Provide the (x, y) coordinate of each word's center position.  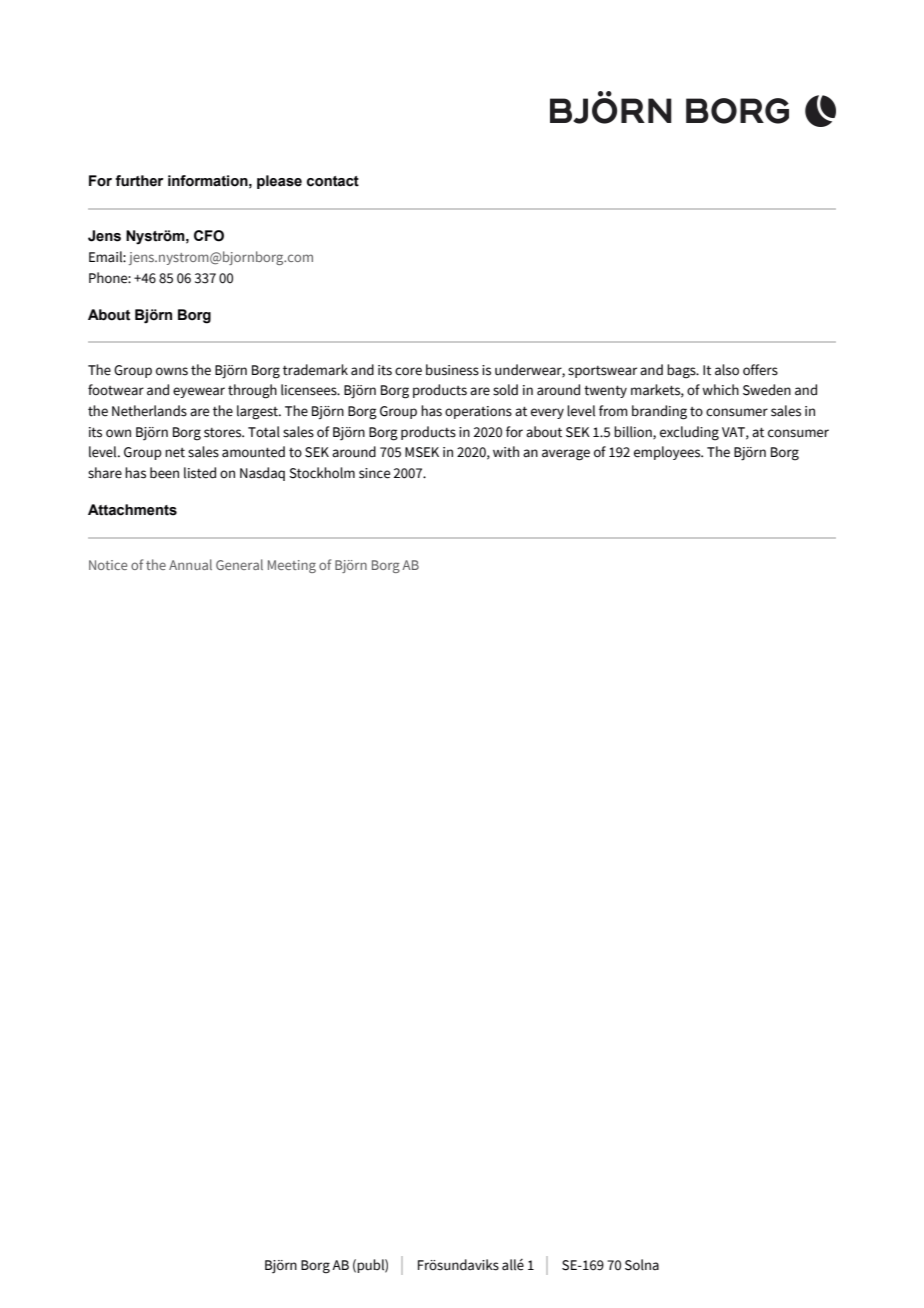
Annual (190, 564)
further (139, 181)
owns (172, 371)
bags (682, 371)
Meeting (292, 566)
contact (333, 181)
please (279, 182)
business (452, 370)
